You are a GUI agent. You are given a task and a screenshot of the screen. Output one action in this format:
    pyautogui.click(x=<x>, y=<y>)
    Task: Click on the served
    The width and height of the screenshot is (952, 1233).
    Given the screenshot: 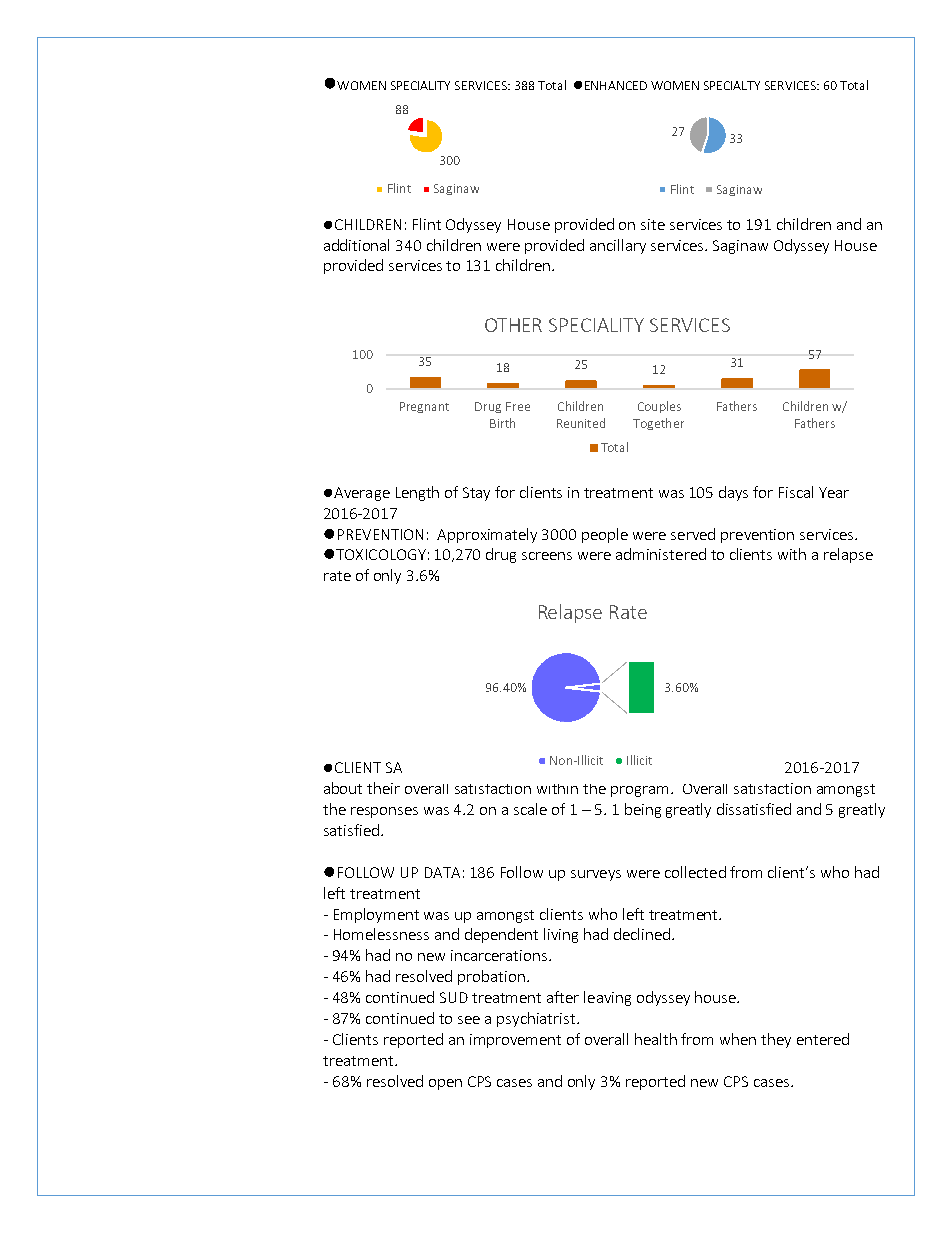 What is the action you would take?
    pyautogui.click(x=693, y=534)
